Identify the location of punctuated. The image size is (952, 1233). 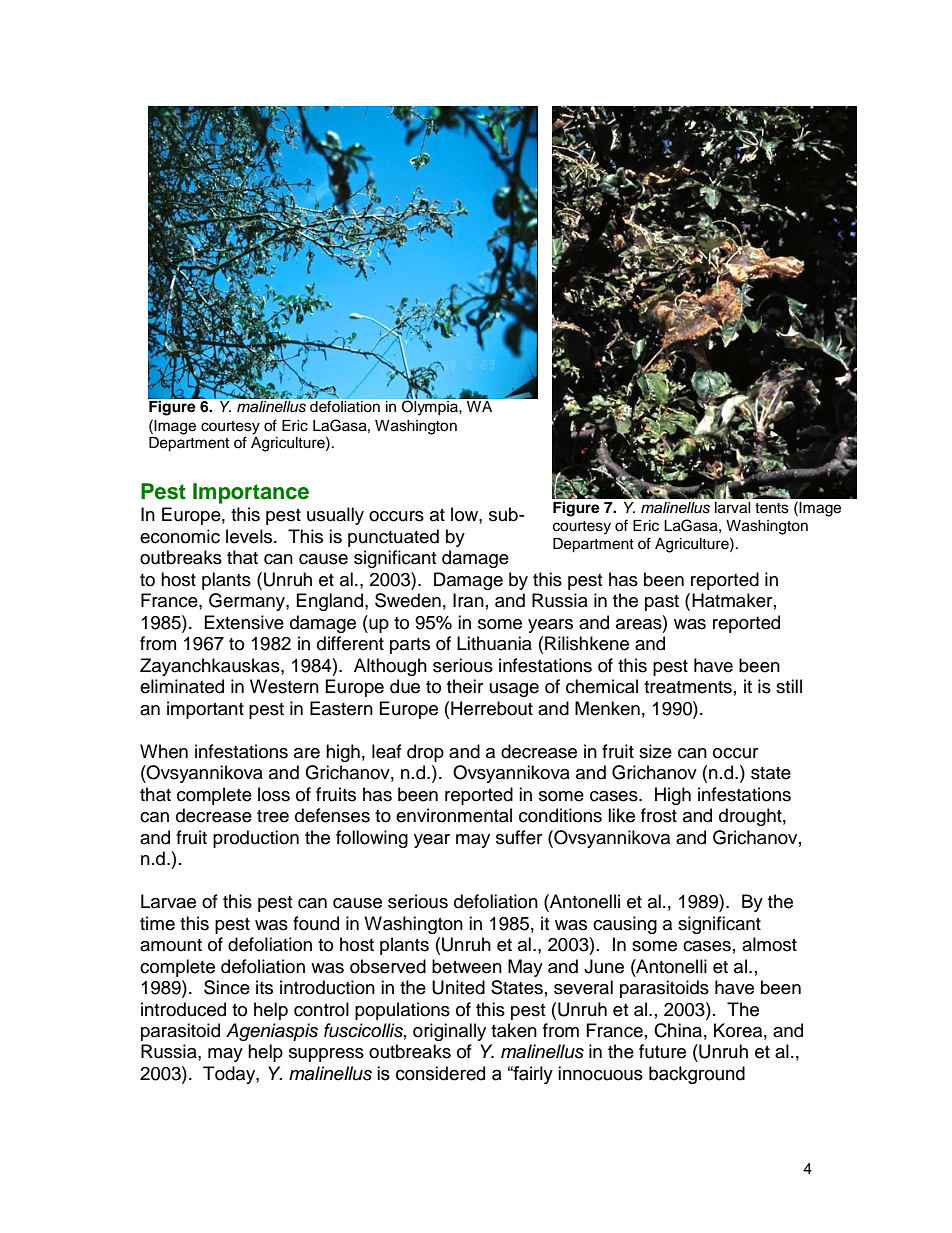
(393, 538).
